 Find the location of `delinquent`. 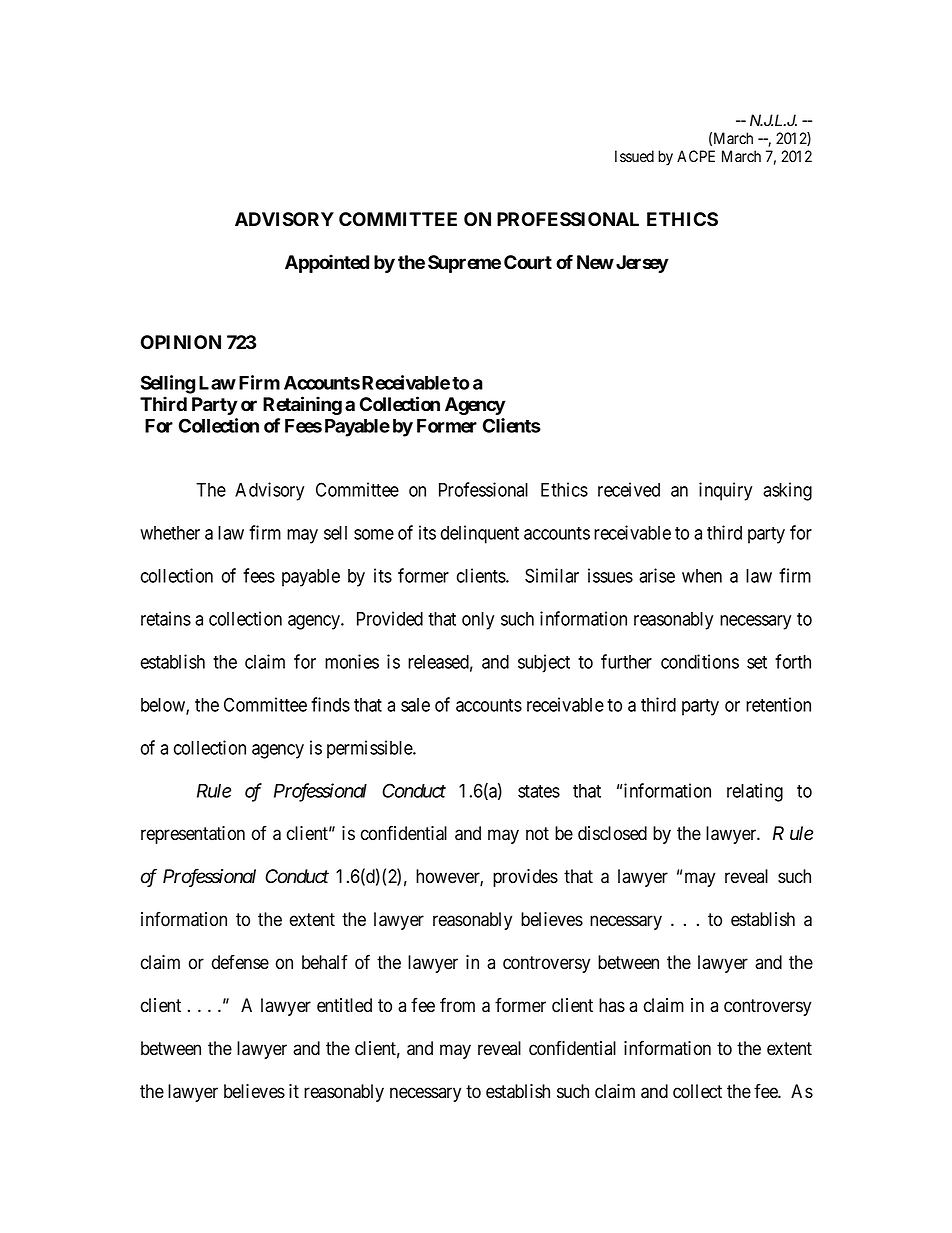

delinquent is located at coordinates (480, 534).
